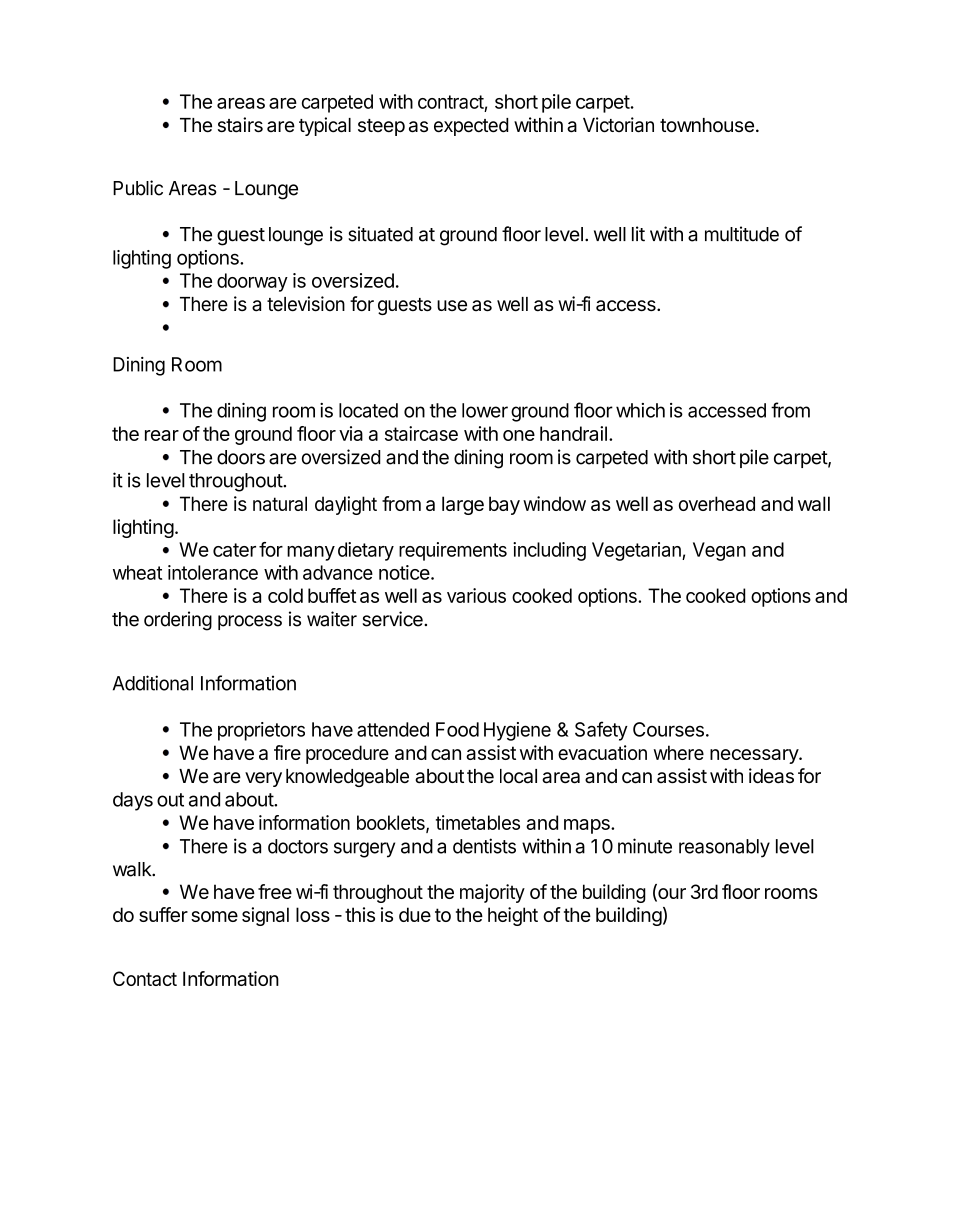  What do you see at coordinates (234, 550) in the screenshot?
I see `cater` at bounding box center [234, 550].
